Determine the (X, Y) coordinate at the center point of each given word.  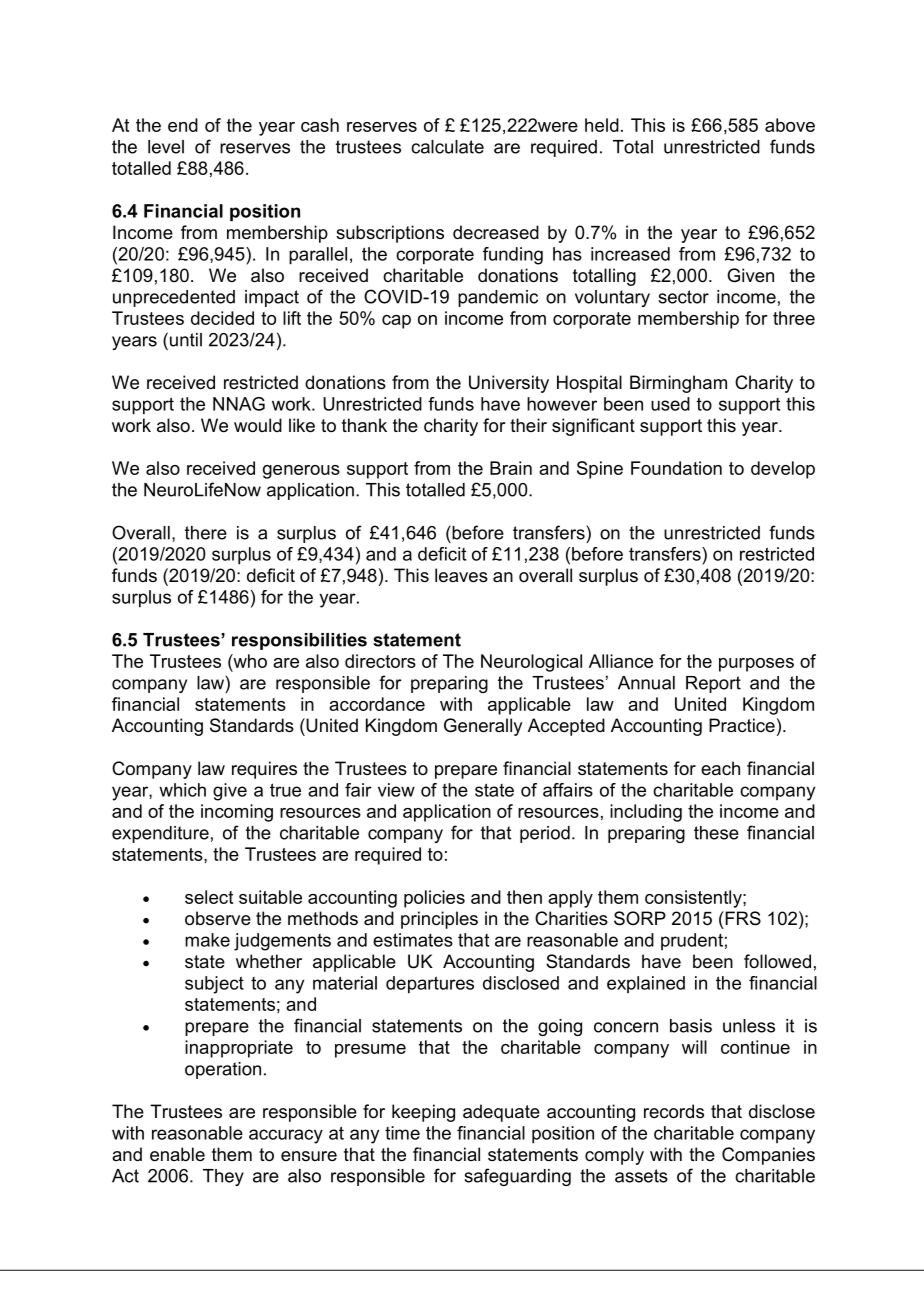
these (716, 833)
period (545, 834)
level (166, 147)
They (223, 1177)
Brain (511, 468)
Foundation (676, 468)
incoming (237, 813)
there (206, 533)
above (790, 125)
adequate (501, 1113)
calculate (447, 147)
